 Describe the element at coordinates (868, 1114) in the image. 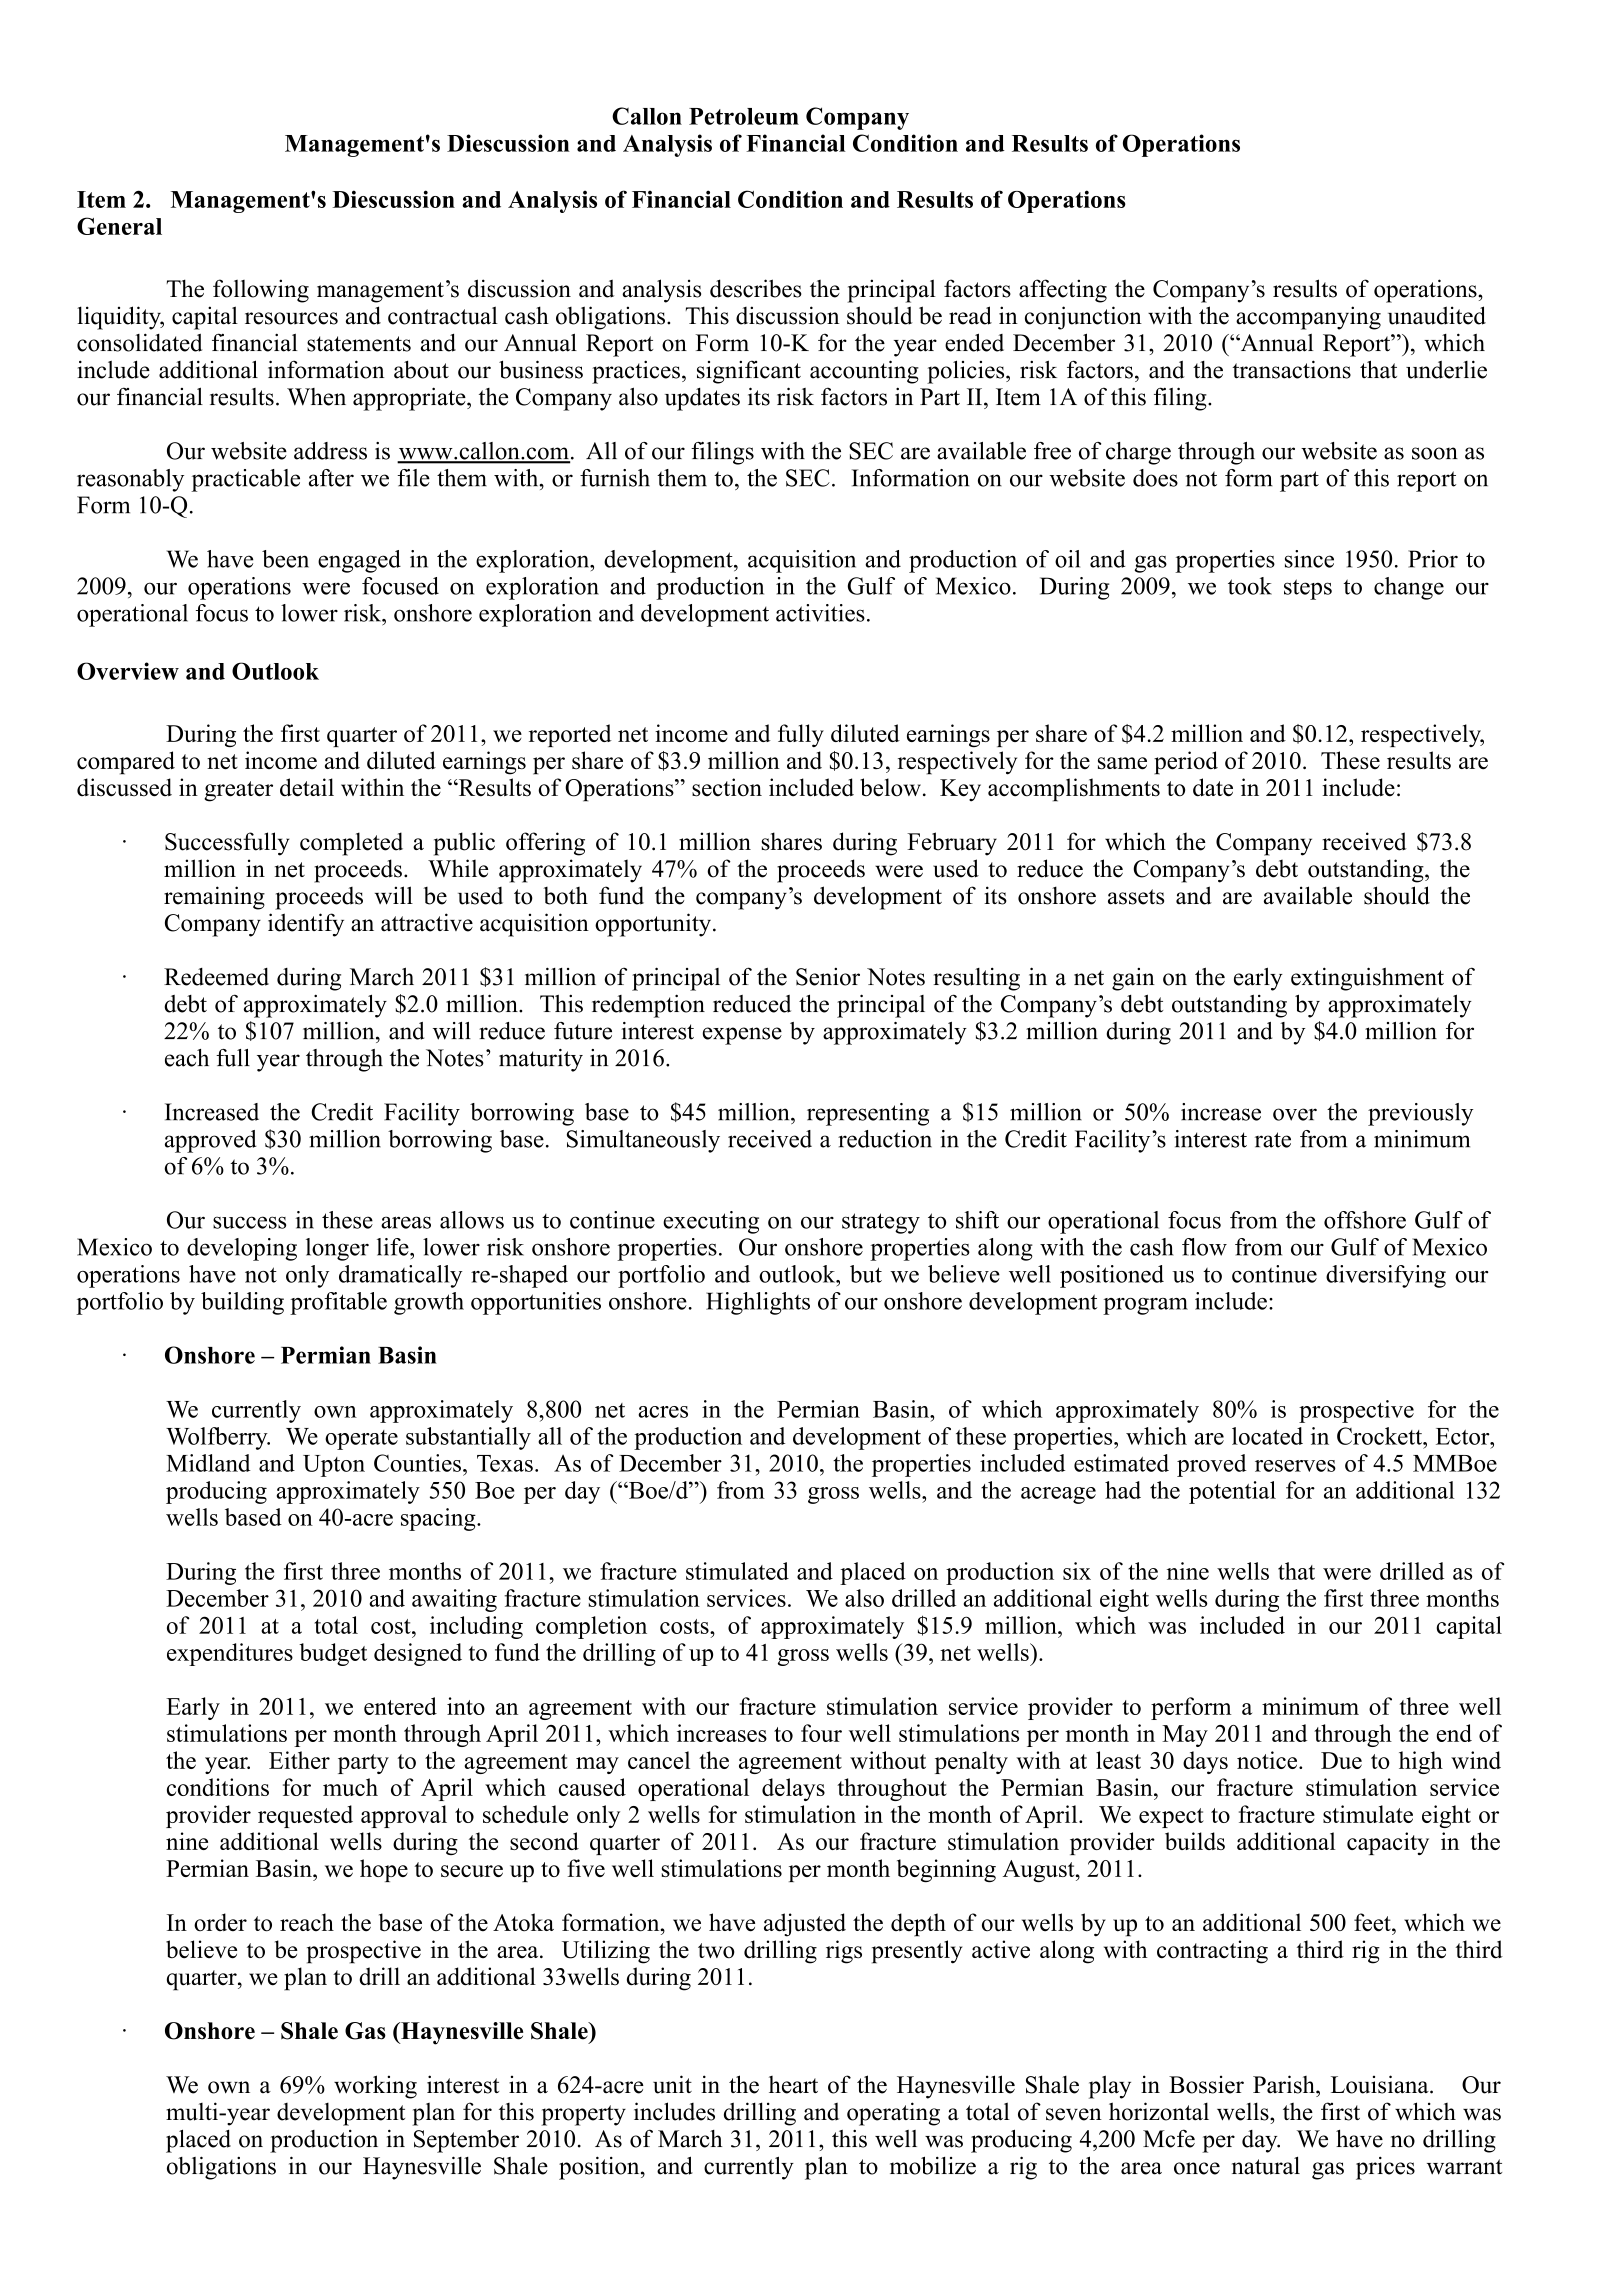

I see `representing` at that location.
